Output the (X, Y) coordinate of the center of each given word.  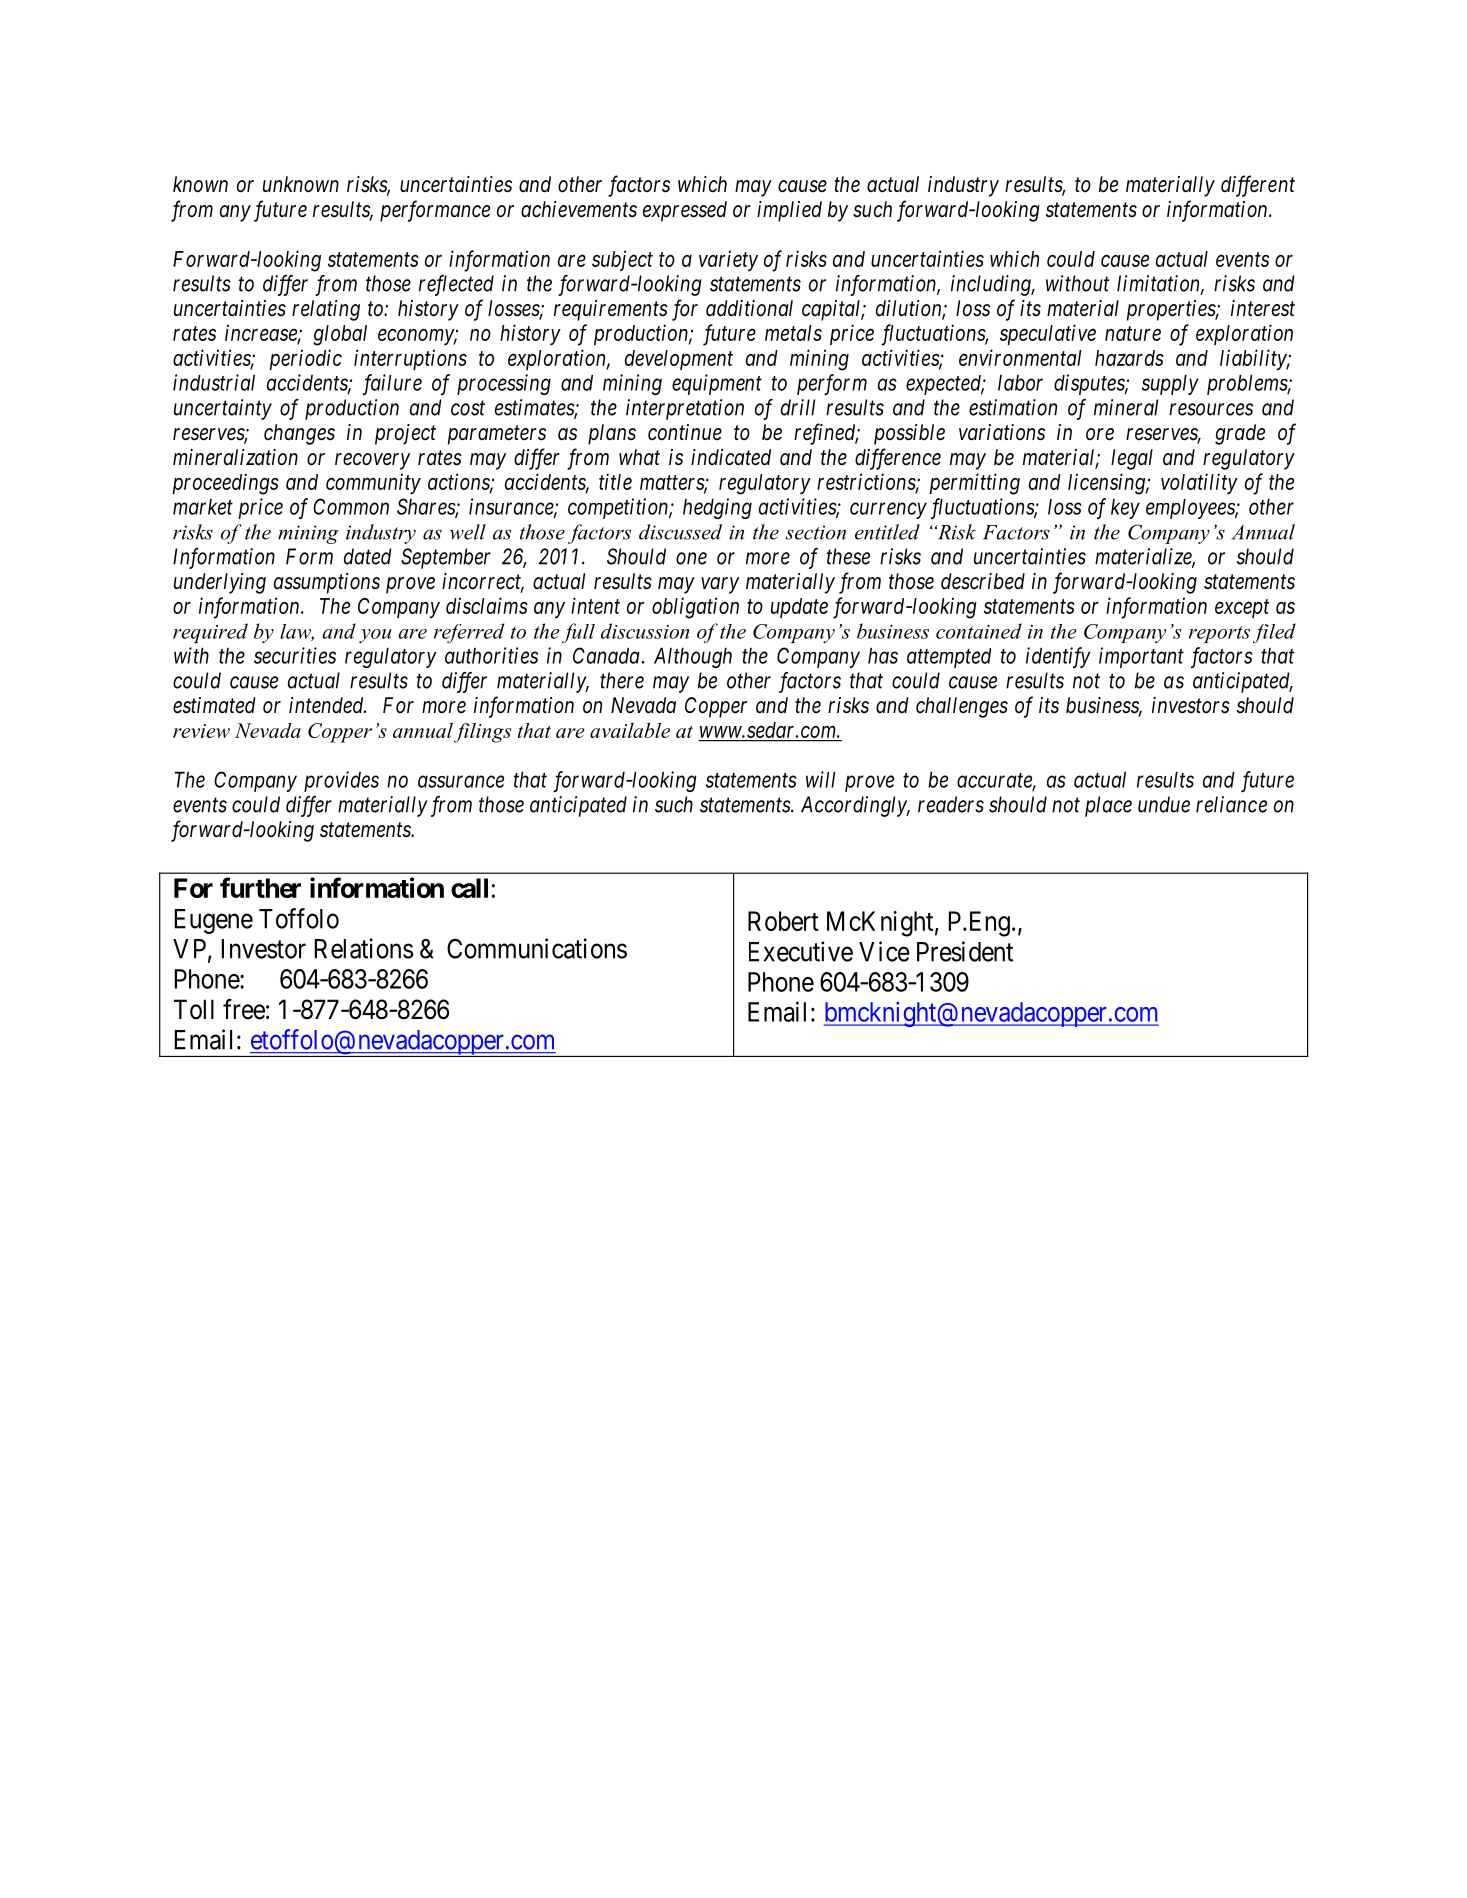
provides (341, 781)
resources (1211, 409)
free (244, 1009)
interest (1263, 308)
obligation (695, 608)
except (1242, 609)
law (297, 632)
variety (728, 260)
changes (299, 434)
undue (1164, 804)
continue (685, 432)
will (820, 779)
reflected (456, 285)
